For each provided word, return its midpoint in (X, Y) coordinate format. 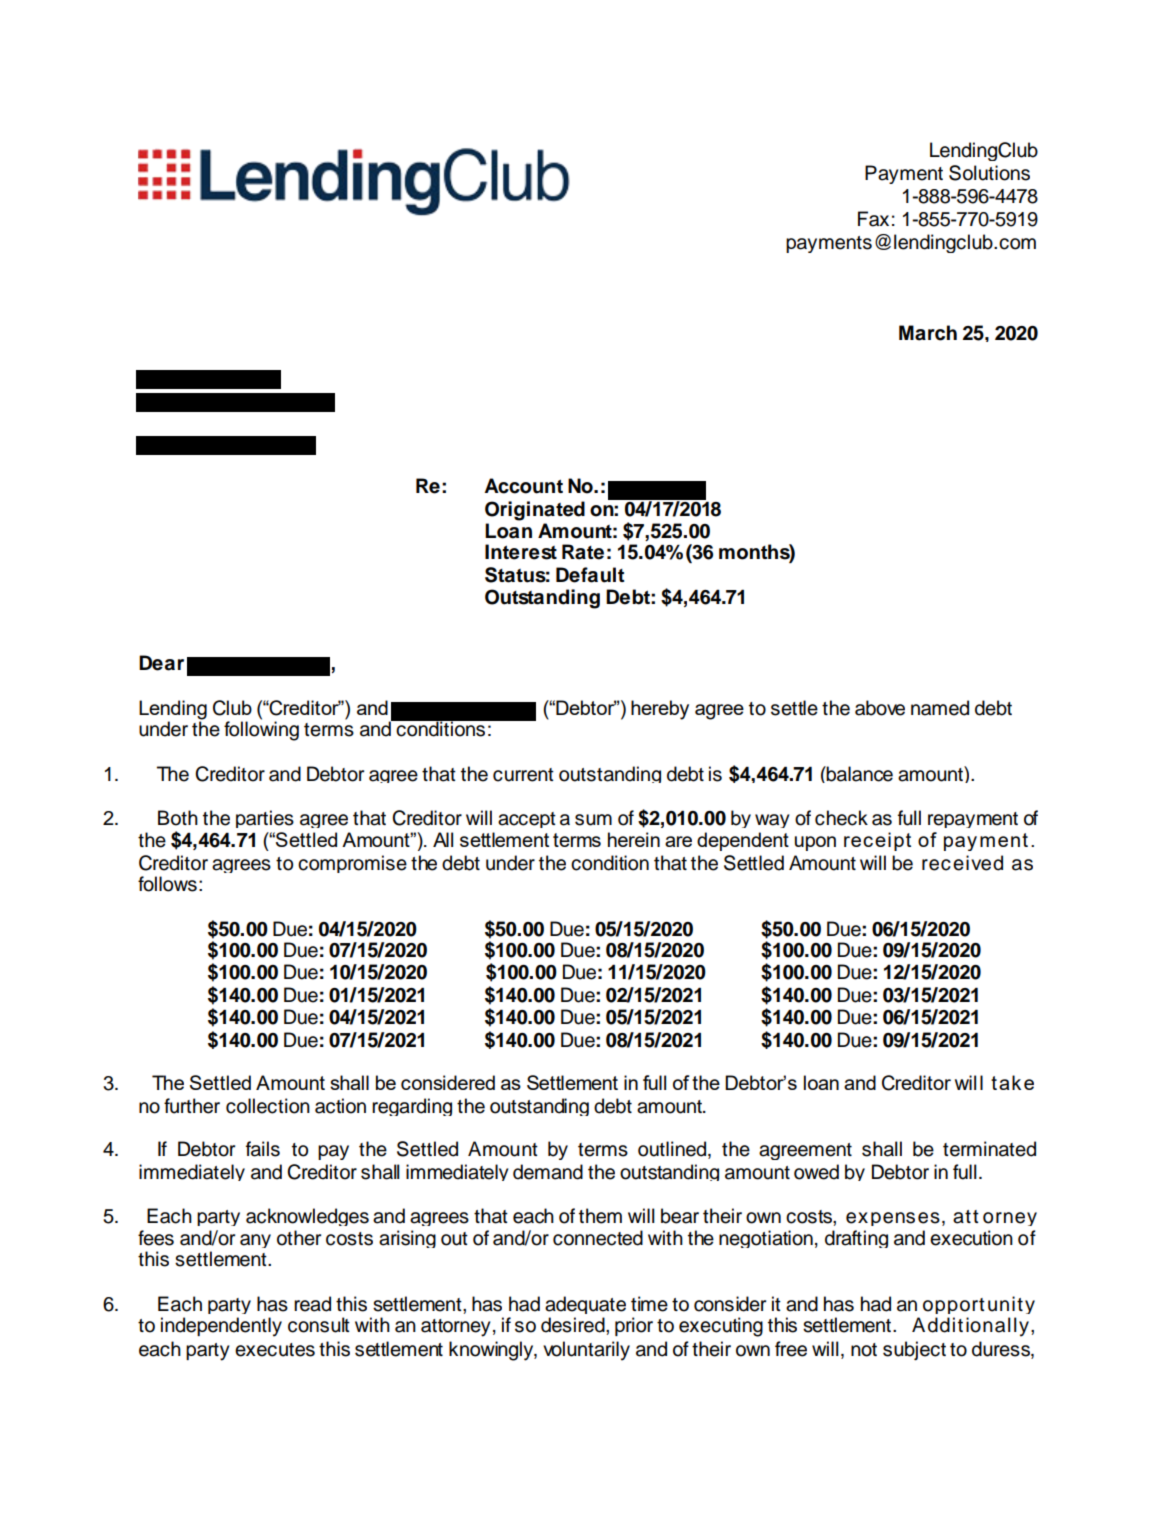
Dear (161, 663)
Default (590, 575)
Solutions (989, 173)
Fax (873, 219)
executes (275, 1350)
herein (634, 839)
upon (815, 843)
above (880, 708)
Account (523, 486)
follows (167, 884)
